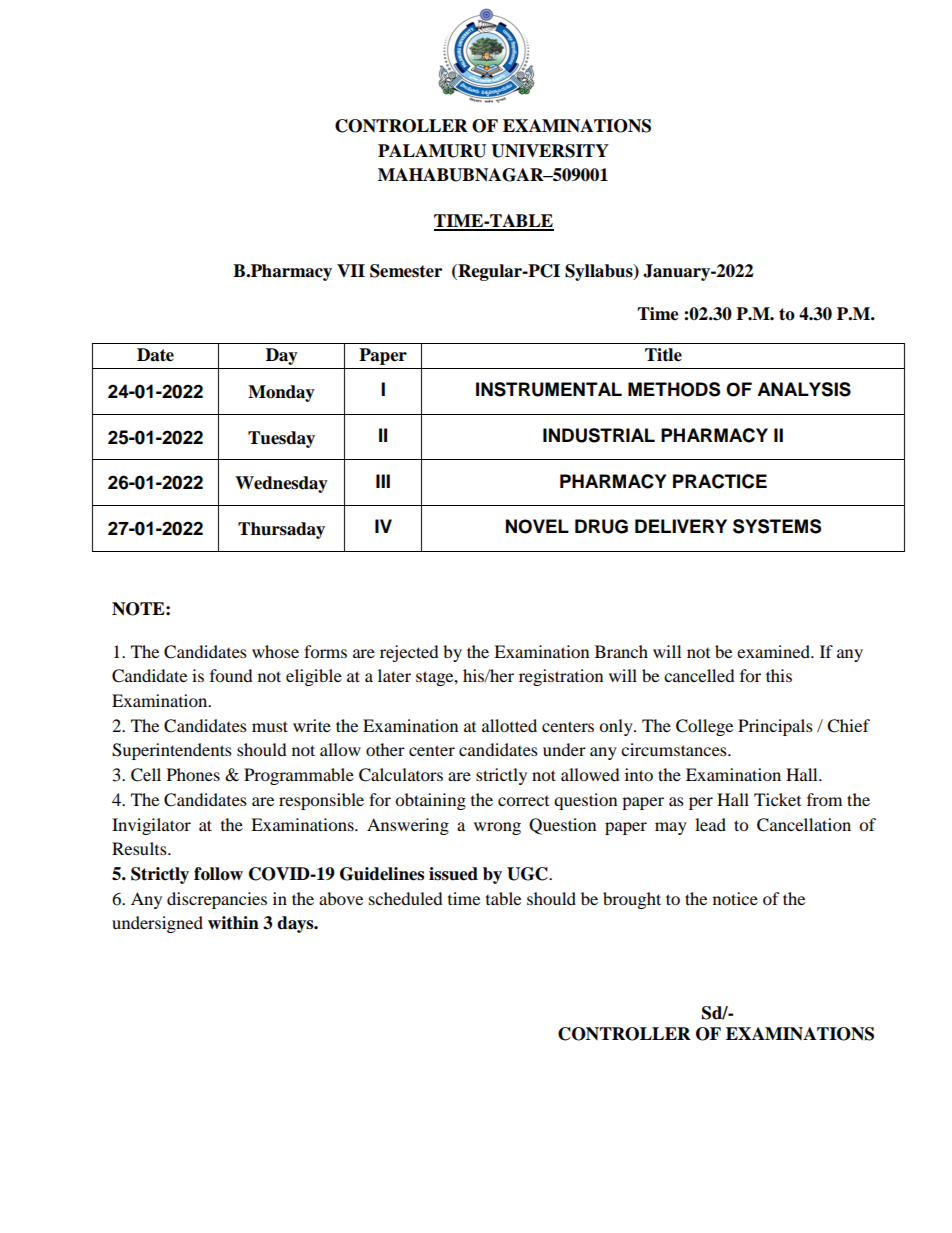 The image size is (952, 1233). What do you see at coordinates (217, 900) in the screenshot?
I see `discrepancies` at bounding box center [217, 900].
